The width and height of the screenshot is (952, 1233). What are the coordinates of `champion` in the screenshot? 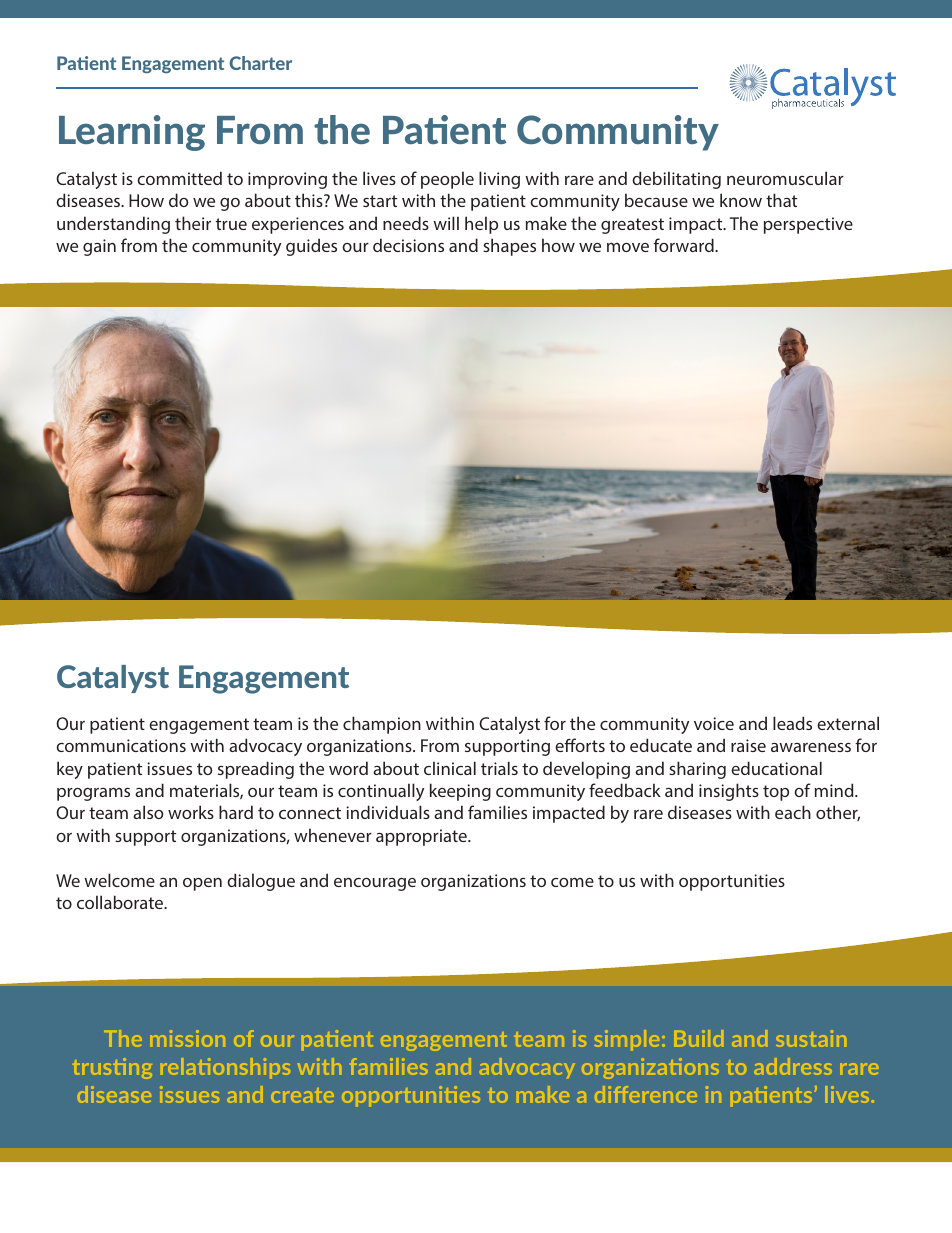 It's located at (382, 725).
